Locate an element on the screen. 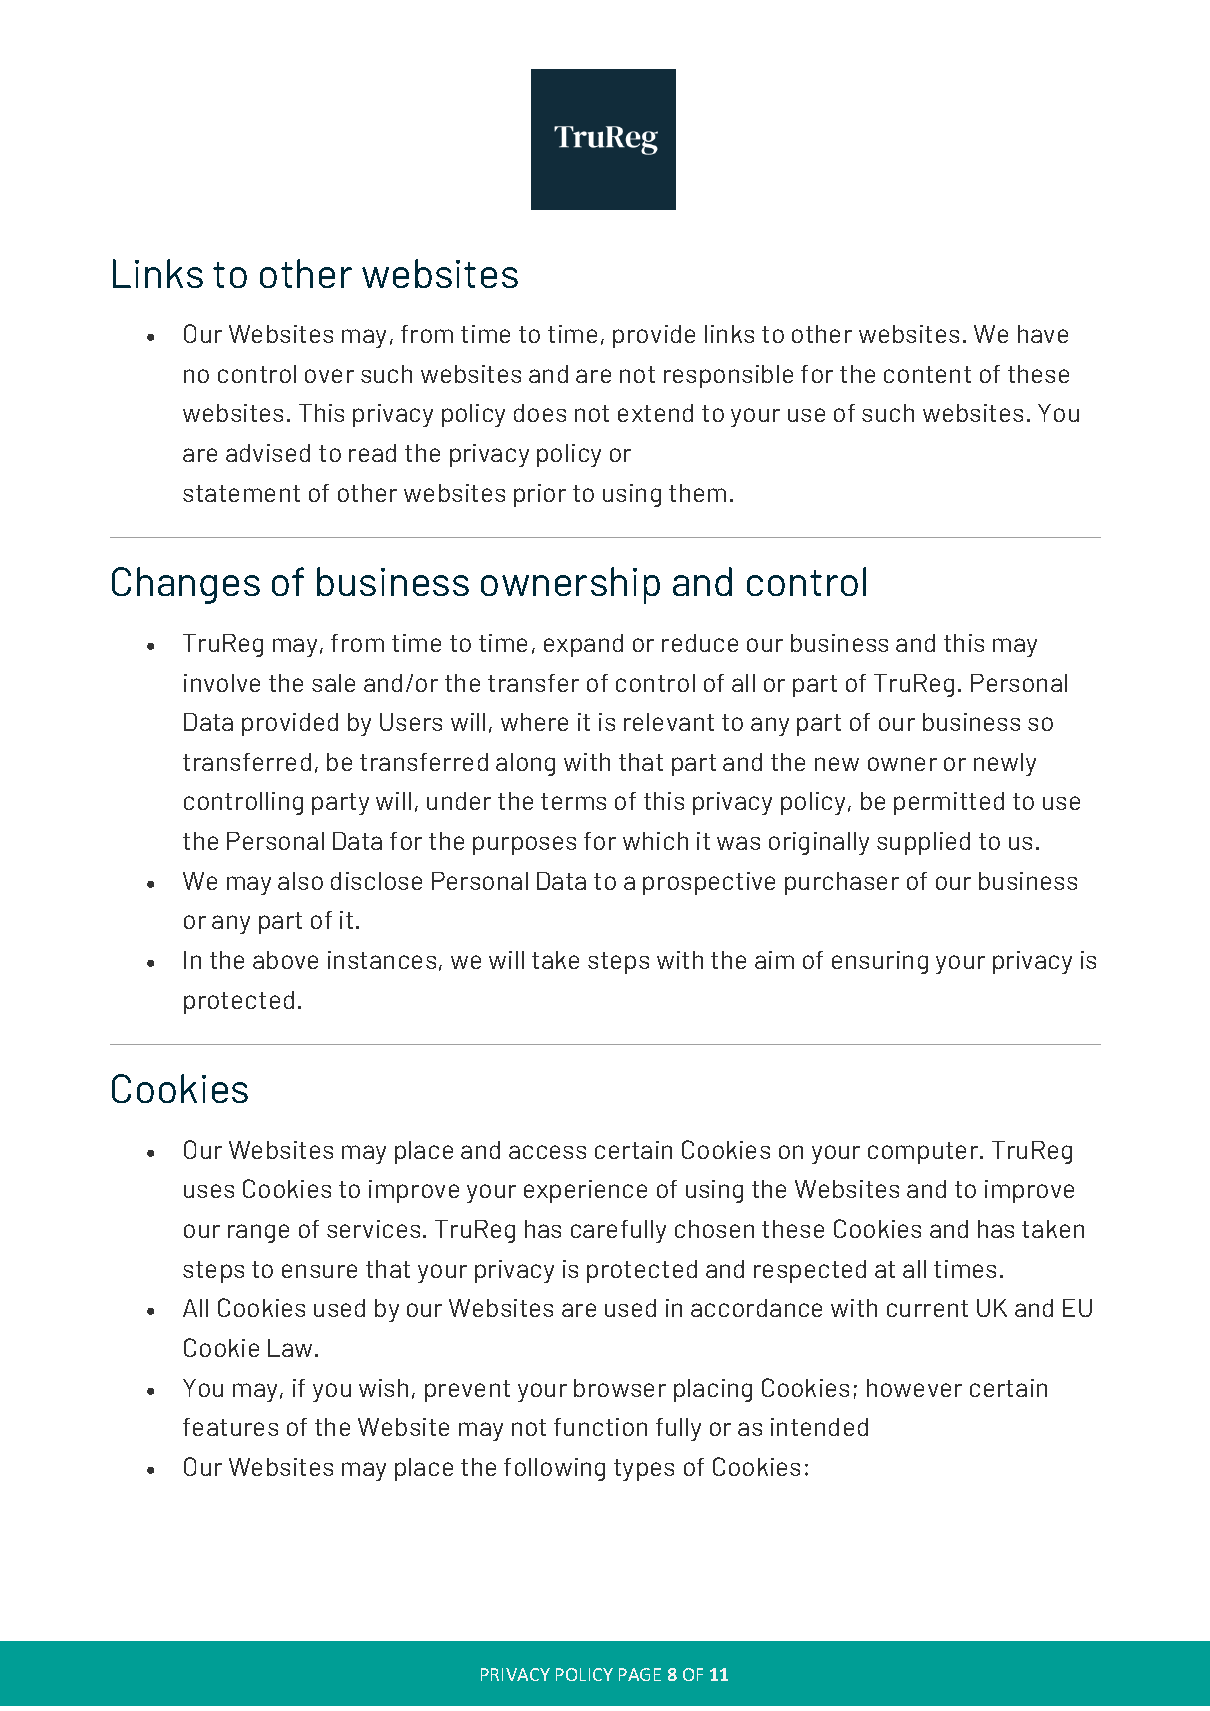 Image resolution: width=1210 pixels, height=1711 pixels. extend is located at coordinates (655, 413).
